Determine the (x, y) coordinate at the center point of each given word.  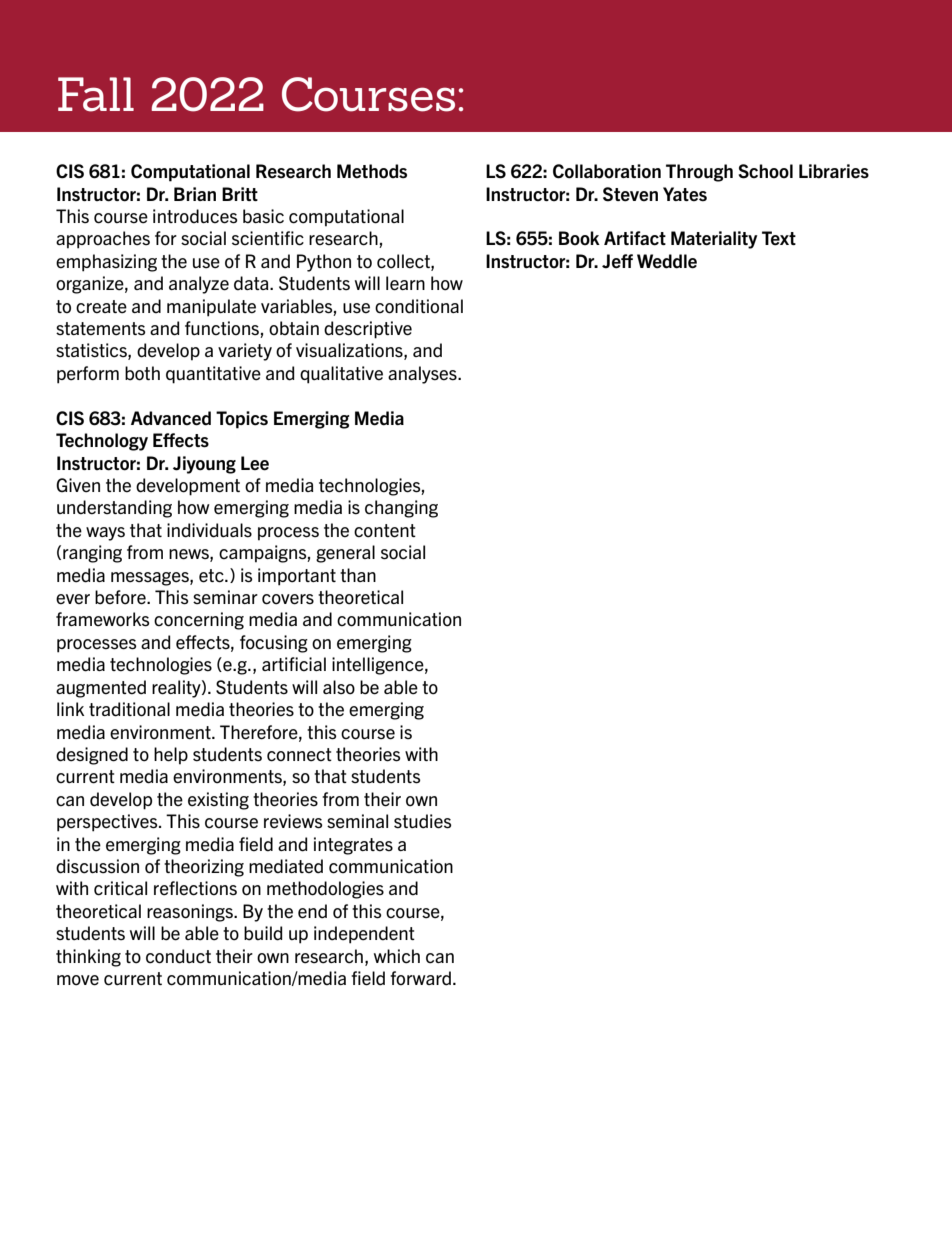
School (765, 171)
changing (401, 509)
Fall (96, 94)
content (385, 531)
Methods (372, 171)
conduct (178, 956)
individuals (209, 530)
